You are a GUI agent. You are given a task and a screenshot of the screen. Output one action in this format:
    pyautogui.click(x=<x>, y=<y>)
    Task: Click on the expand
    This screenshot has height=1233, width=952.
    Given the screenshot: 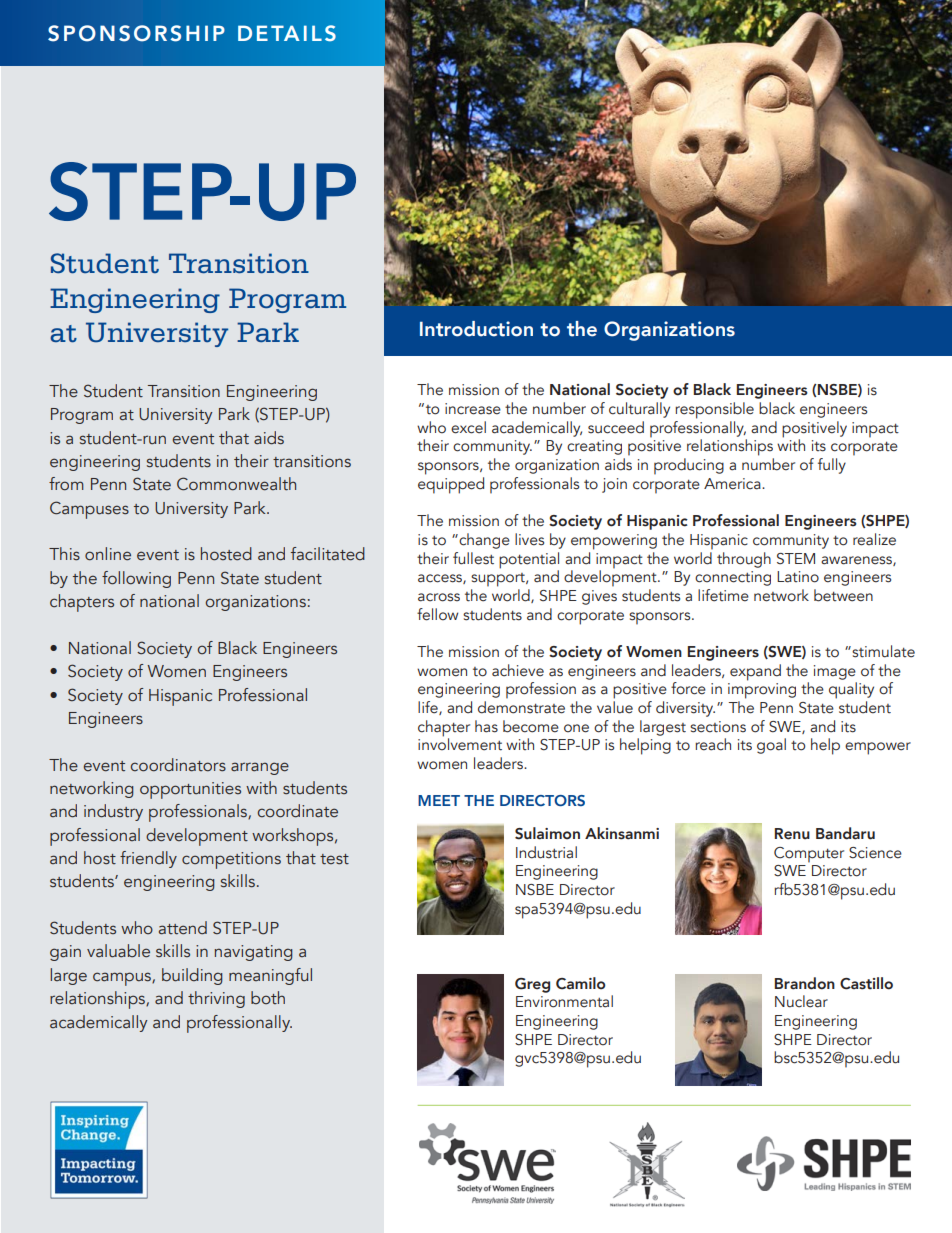 What is the action you would take?
    pyautogui.click(x=755, y=672)
